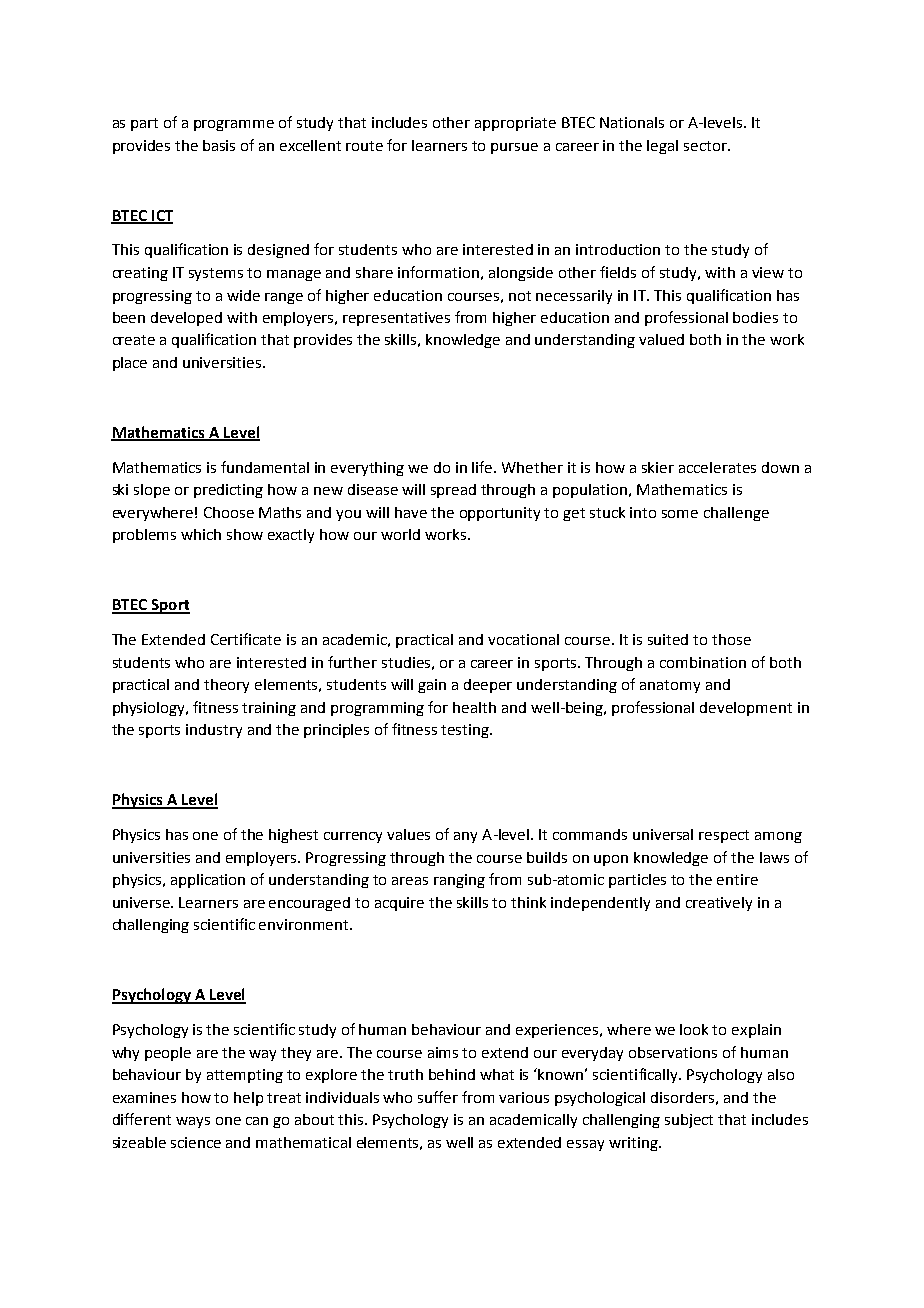  What do you see at coordinates (193, 1122) in the screenshot?
I see `ways` at bounding box center [193, 1122].
